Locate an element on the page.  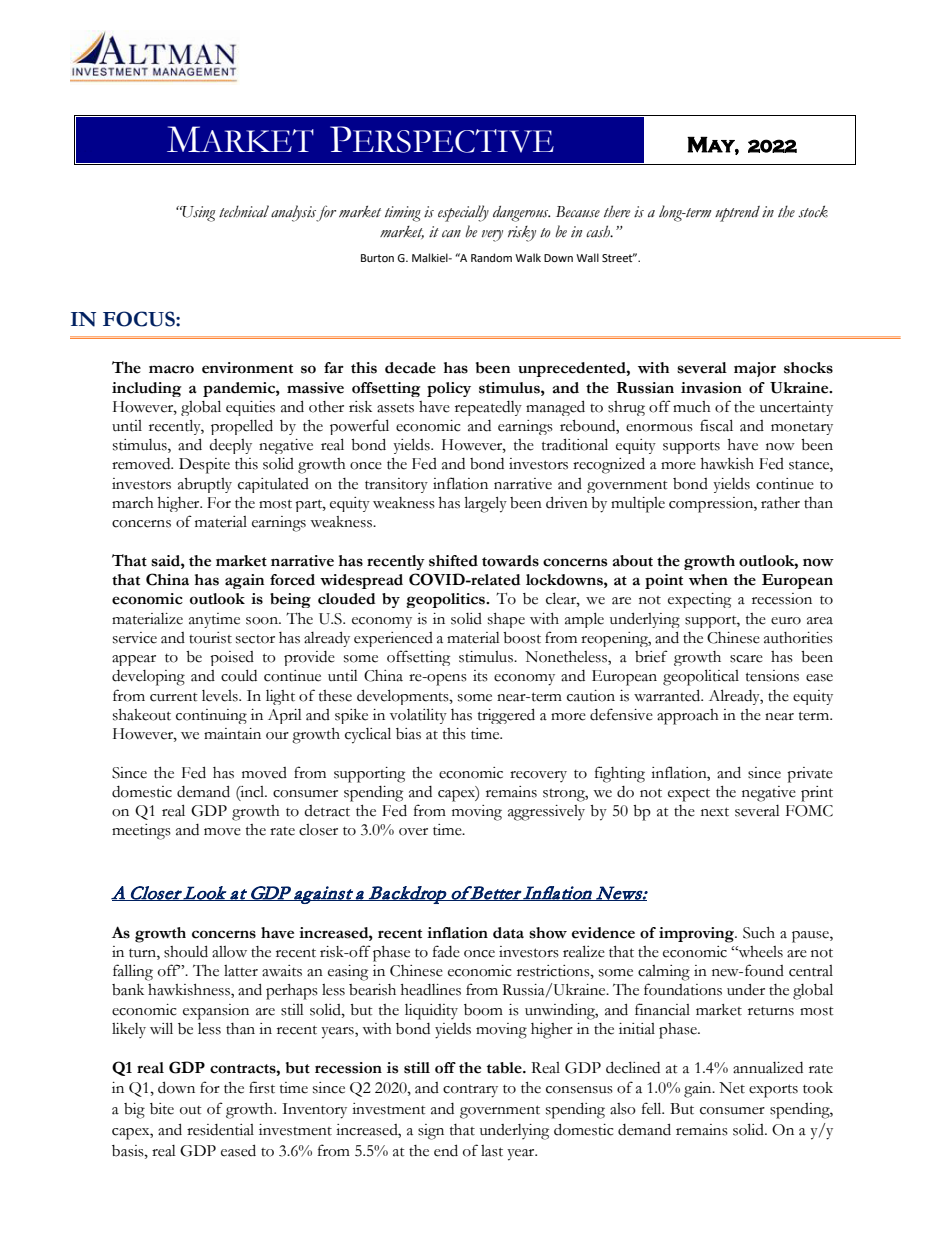
can is located at coordinates (451, 234).
